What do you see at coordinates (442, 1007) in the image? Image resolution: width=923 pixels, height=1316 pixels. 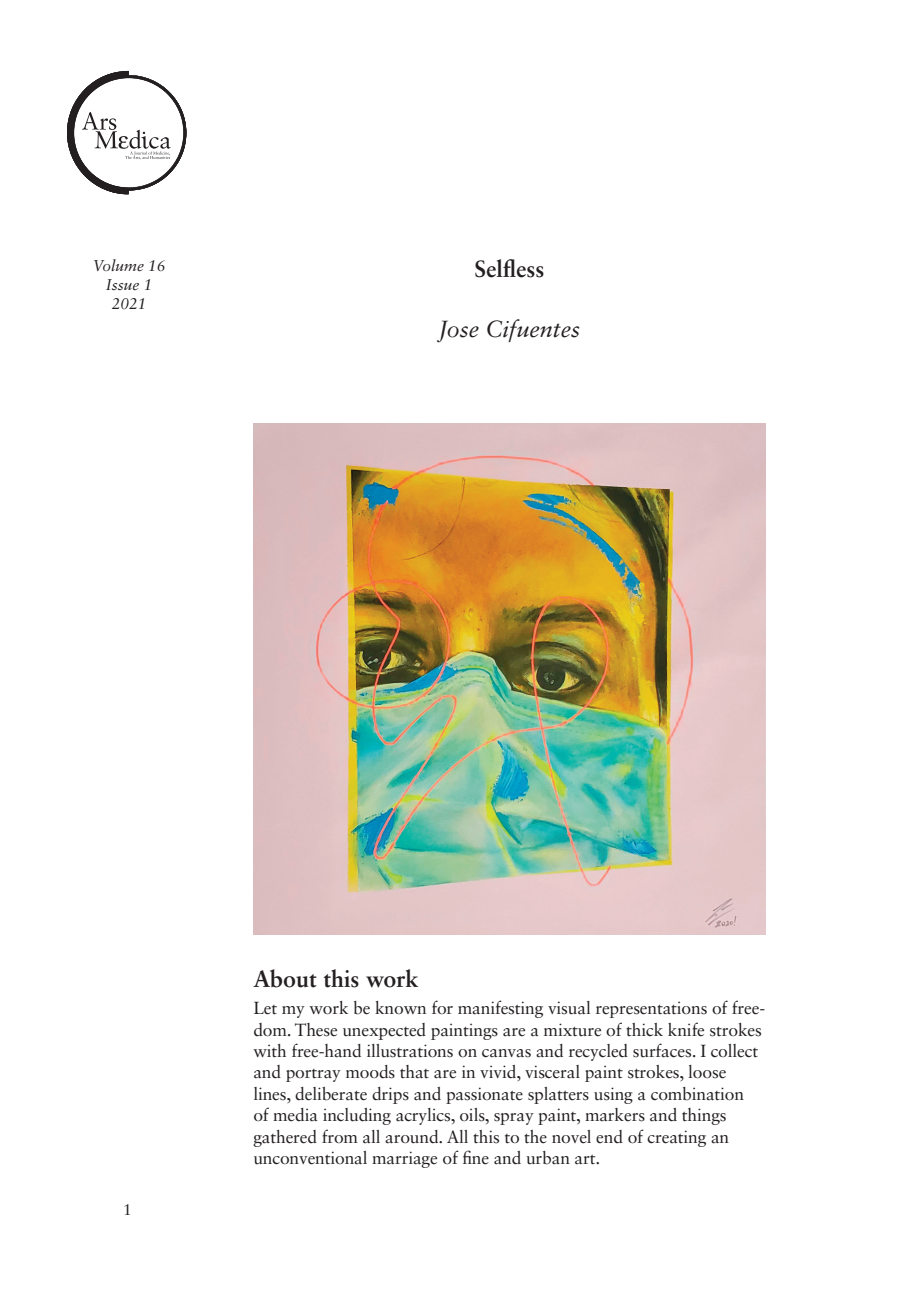 I see `for` at bounding box center [442, 1007].
